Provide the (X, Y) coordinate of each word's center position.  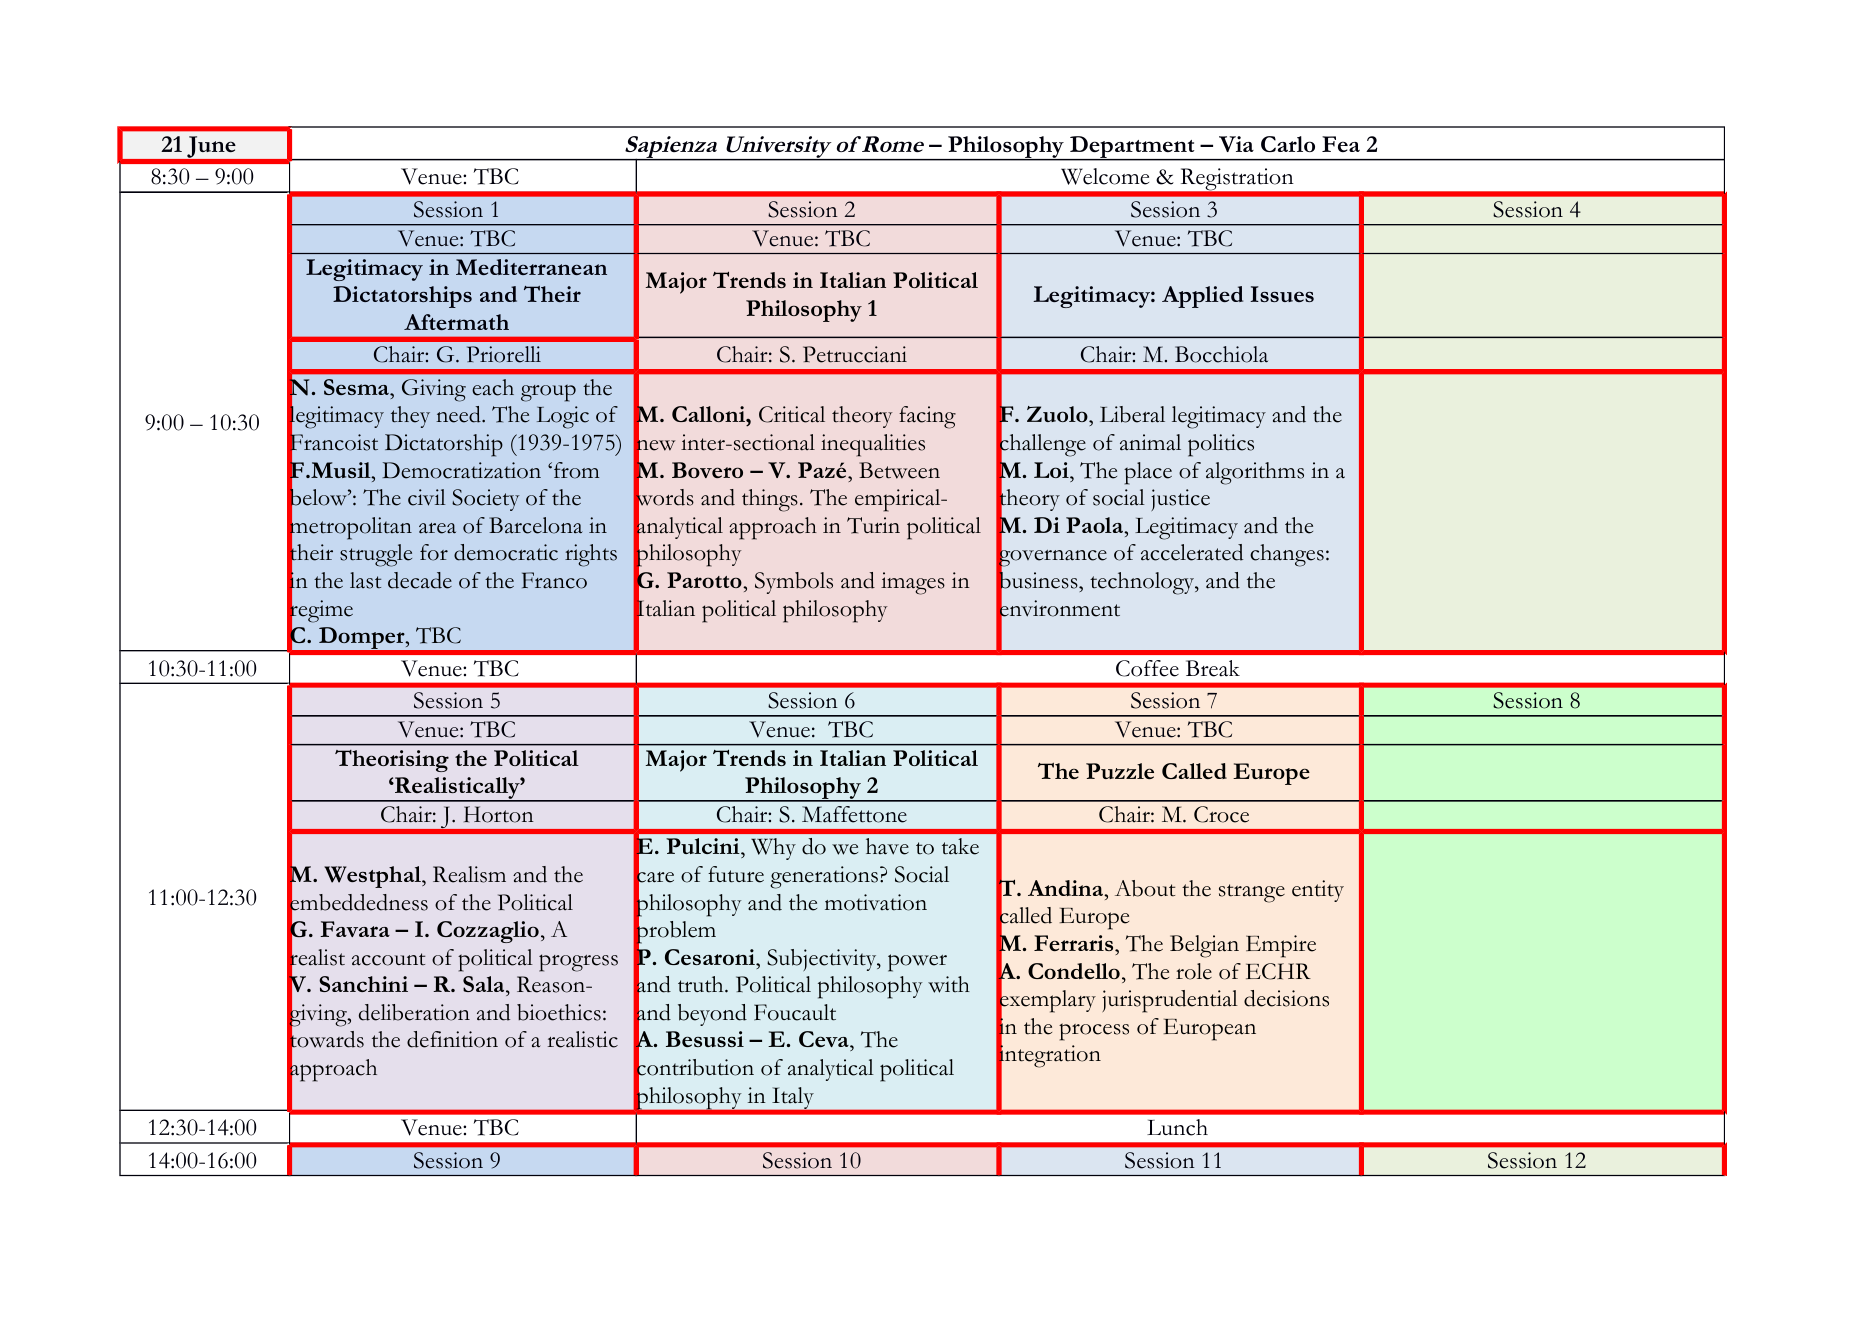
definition (452, 1039)
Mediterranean (531, 267)
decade (420, 580)
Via (1236, 144)
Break (1213, 668)
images (913, 583)
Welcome (1105, 176)
